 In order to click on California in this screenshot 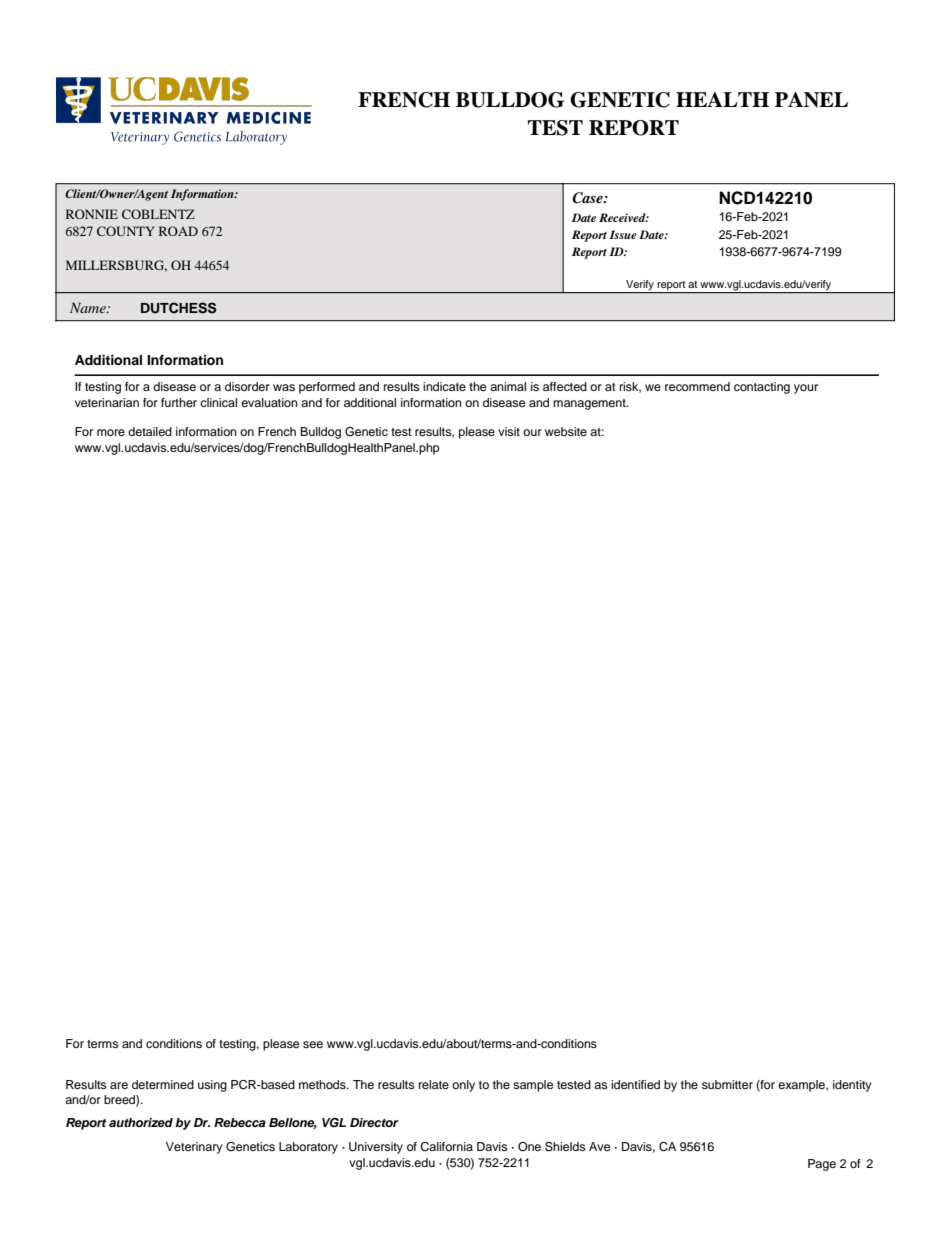, I will do `click(446, 1147)`.
